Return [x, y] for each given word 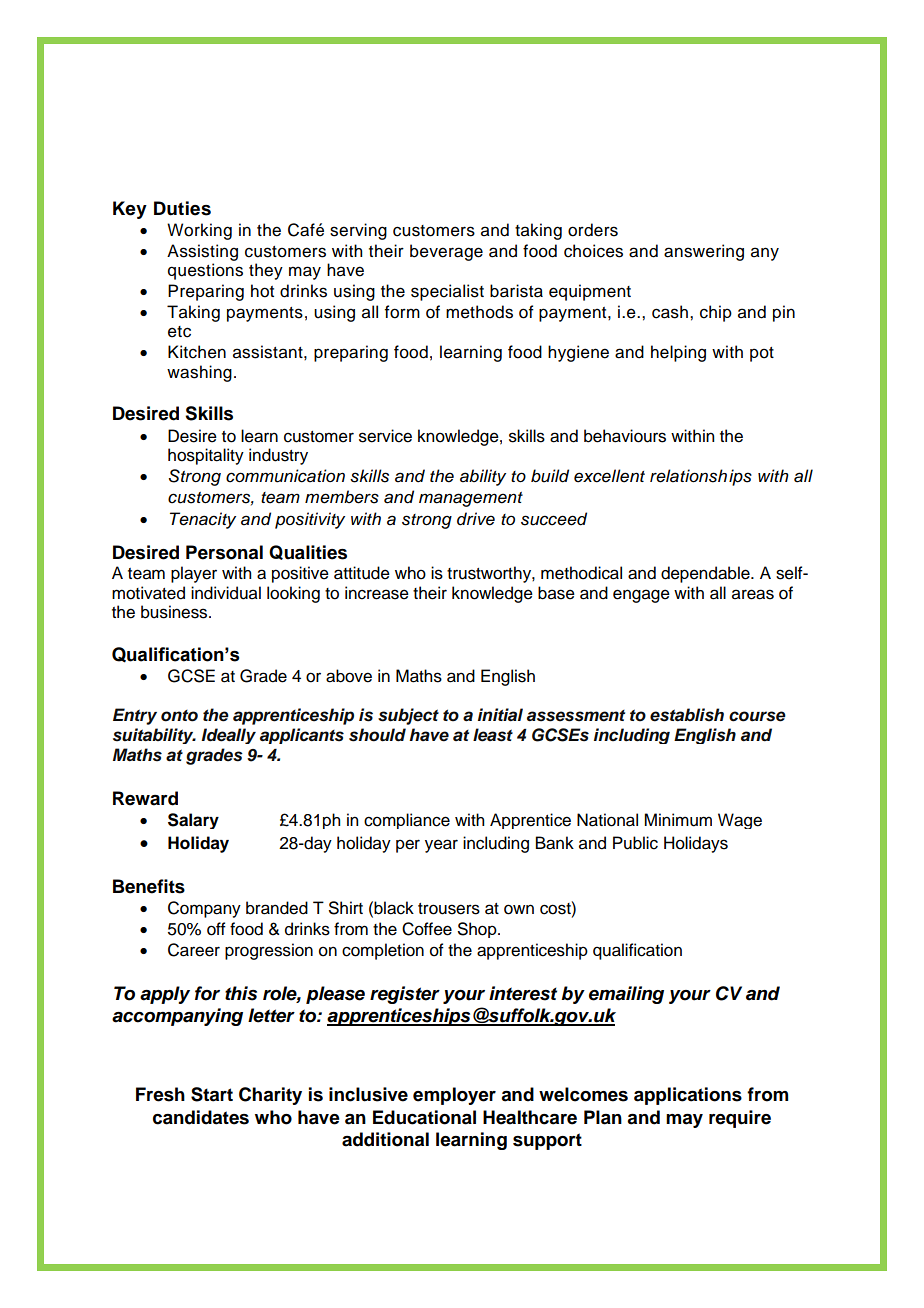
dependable [706, 574]
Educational [424, 1117]
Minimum [678, 820]
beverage [446, 252]
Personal [224, 552]
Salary [193, 821]
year [441, 846]
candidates [201, 1117]
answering [704, 252]
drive [476, 519]
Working [199, 231]
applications [688, 1096]
